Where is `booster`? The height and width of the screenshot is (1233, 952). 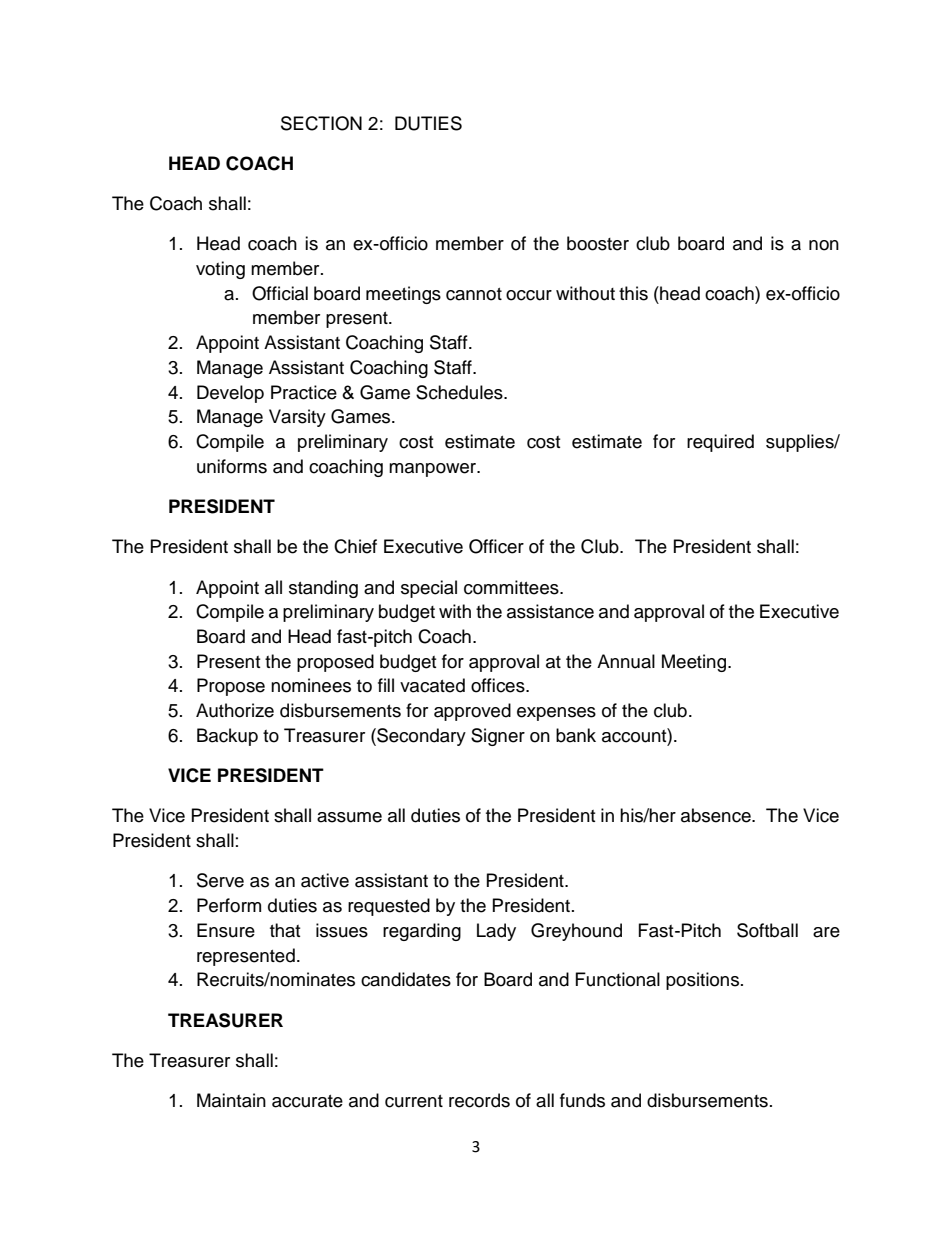
booster is located at coordinates (598, 243).
